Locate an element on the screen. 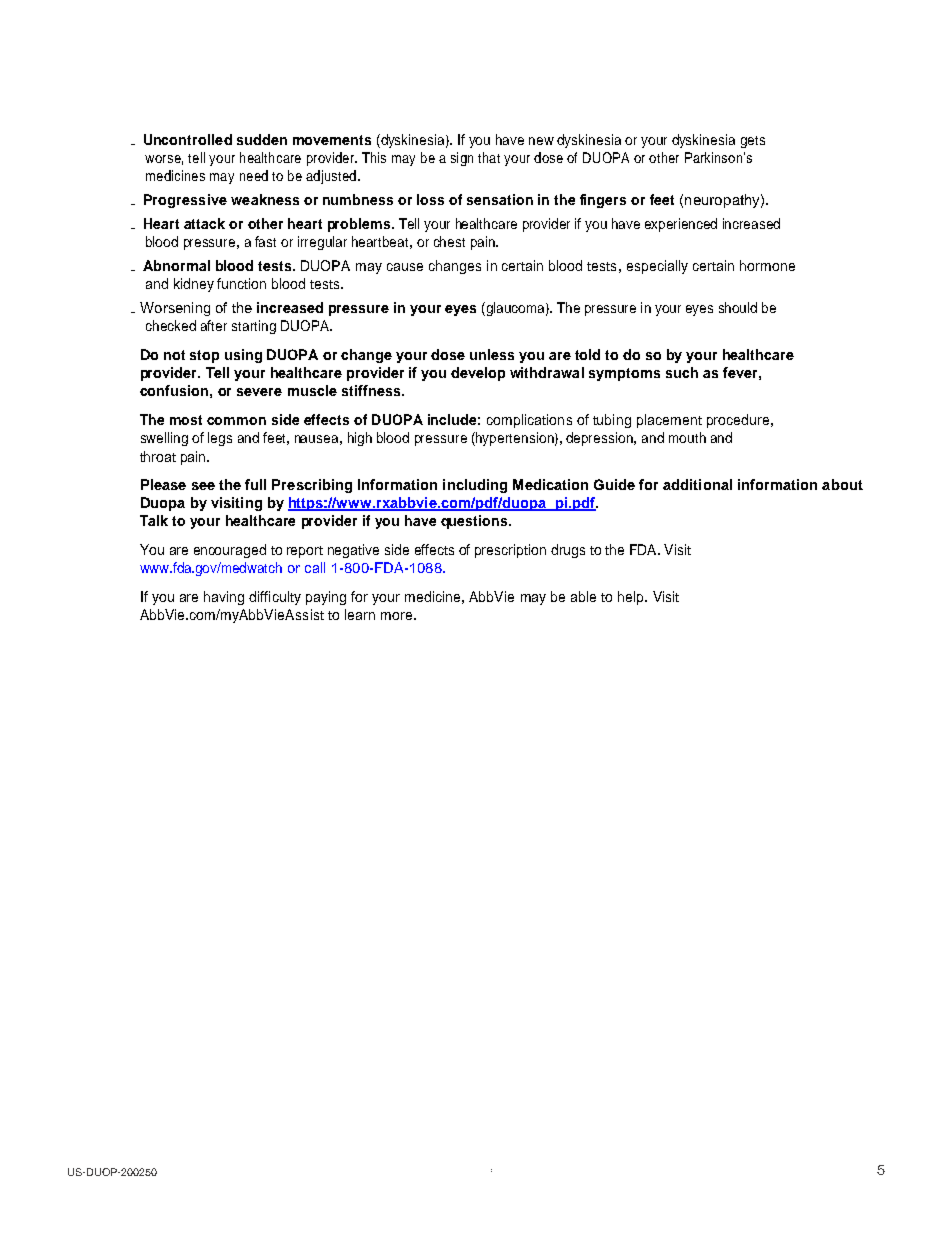  full is located at coordinates (255, 484).
